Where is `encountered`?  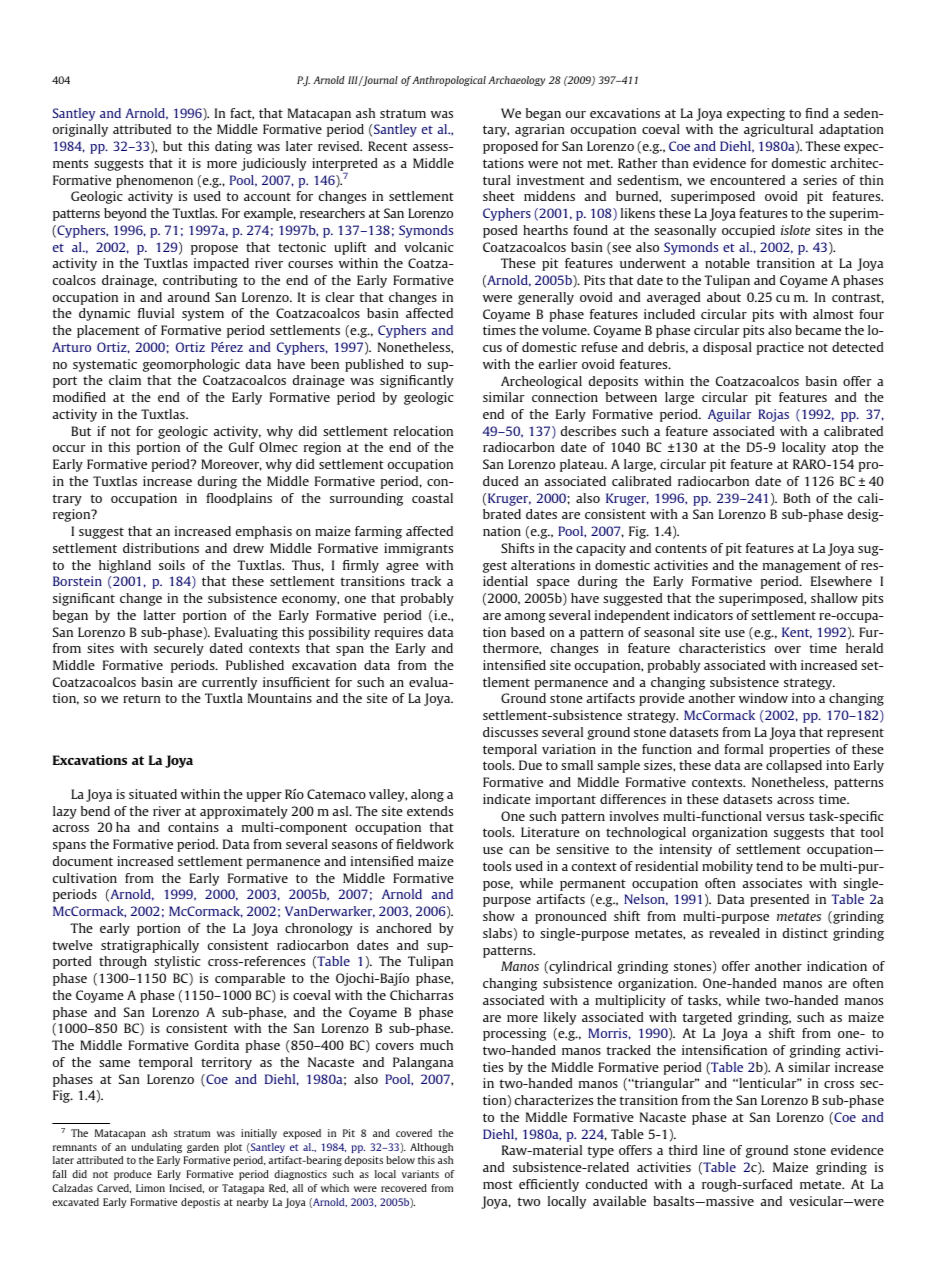 encountered is located at coordinates (747, 180).
